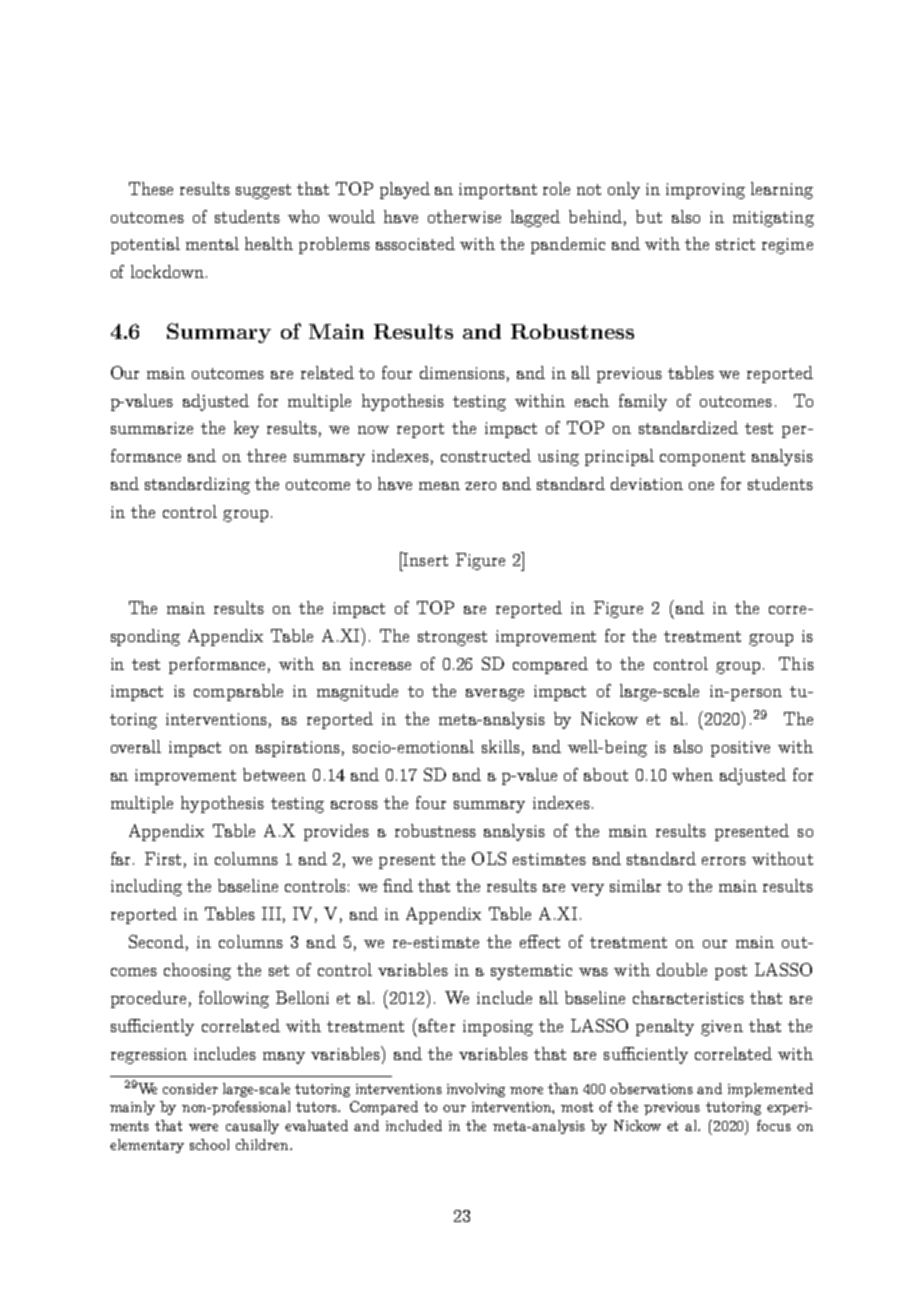 Image resolution: width=924 pixels, height=1308 pixels. I want to click on mental, so click(212, 243).
